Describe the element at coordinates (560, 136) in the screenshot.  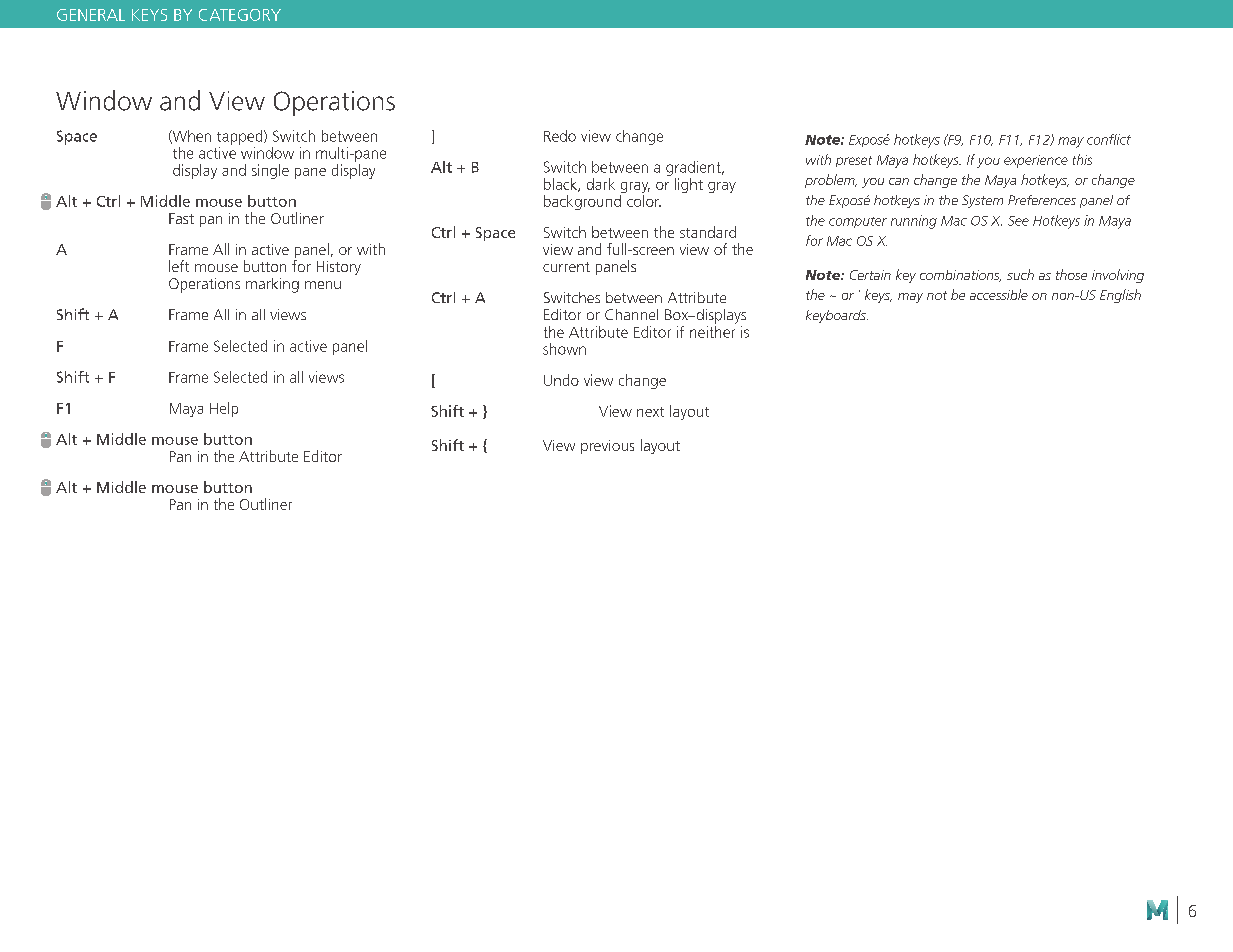
I see `Redo` at that location.
